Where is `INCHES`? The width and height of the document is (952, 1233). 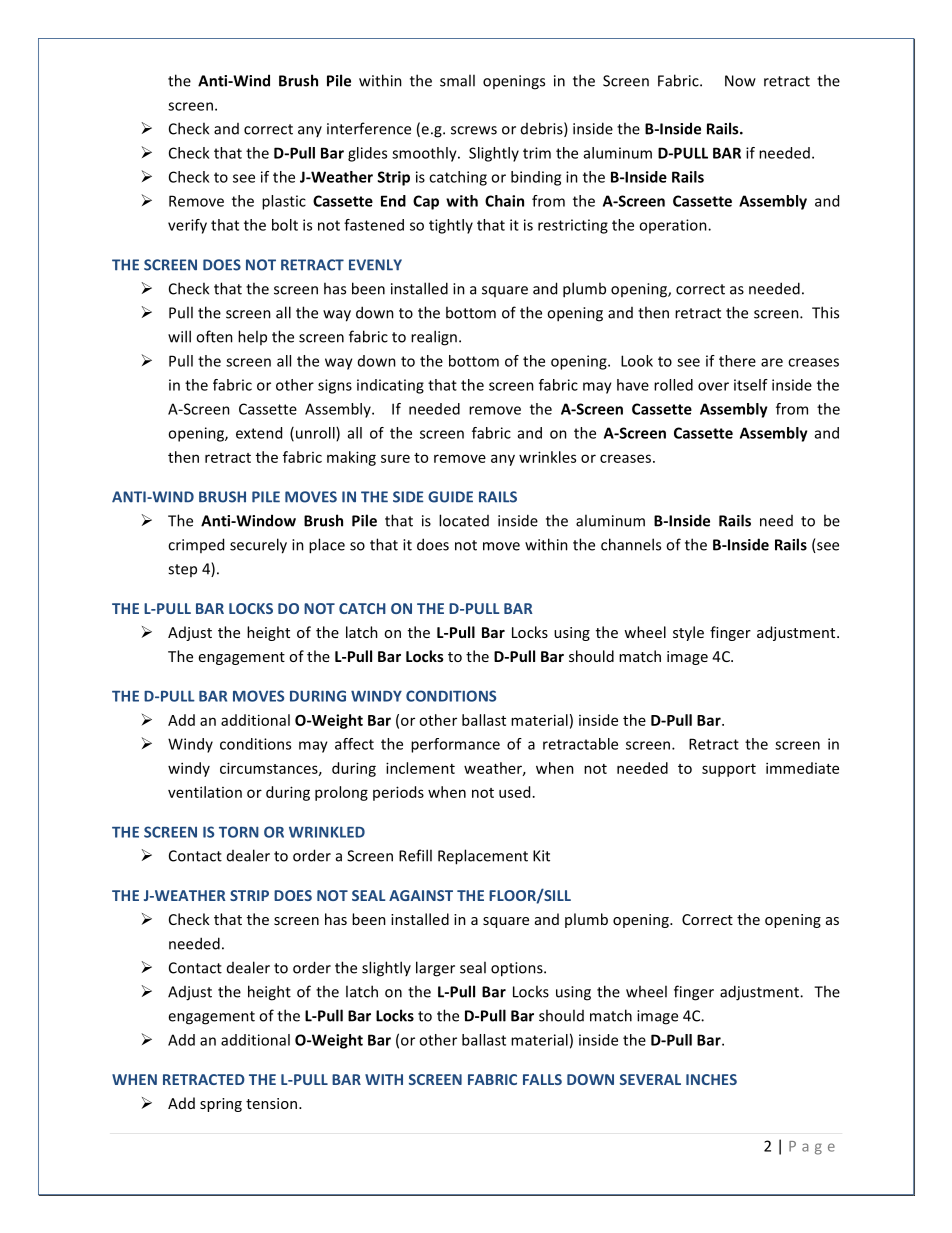 INCHES is located at coordinates (711, 1079).
